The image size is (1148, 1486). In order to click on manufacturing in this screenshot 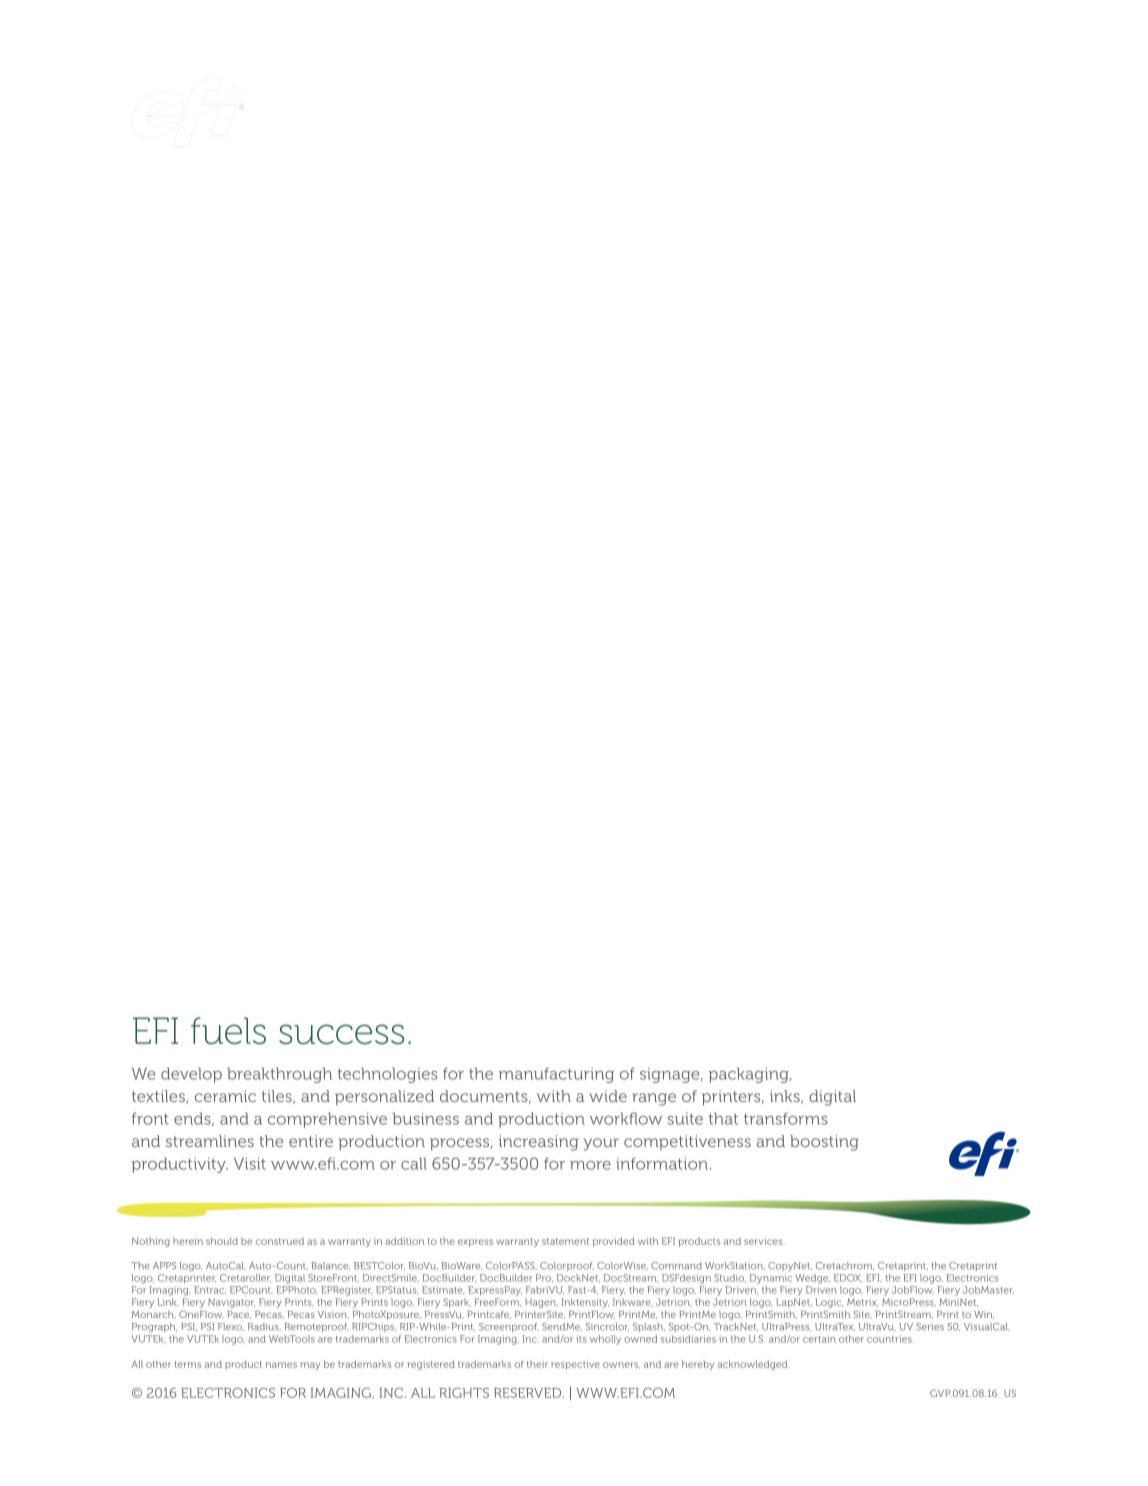, I will do `click(556, 1075)`.
